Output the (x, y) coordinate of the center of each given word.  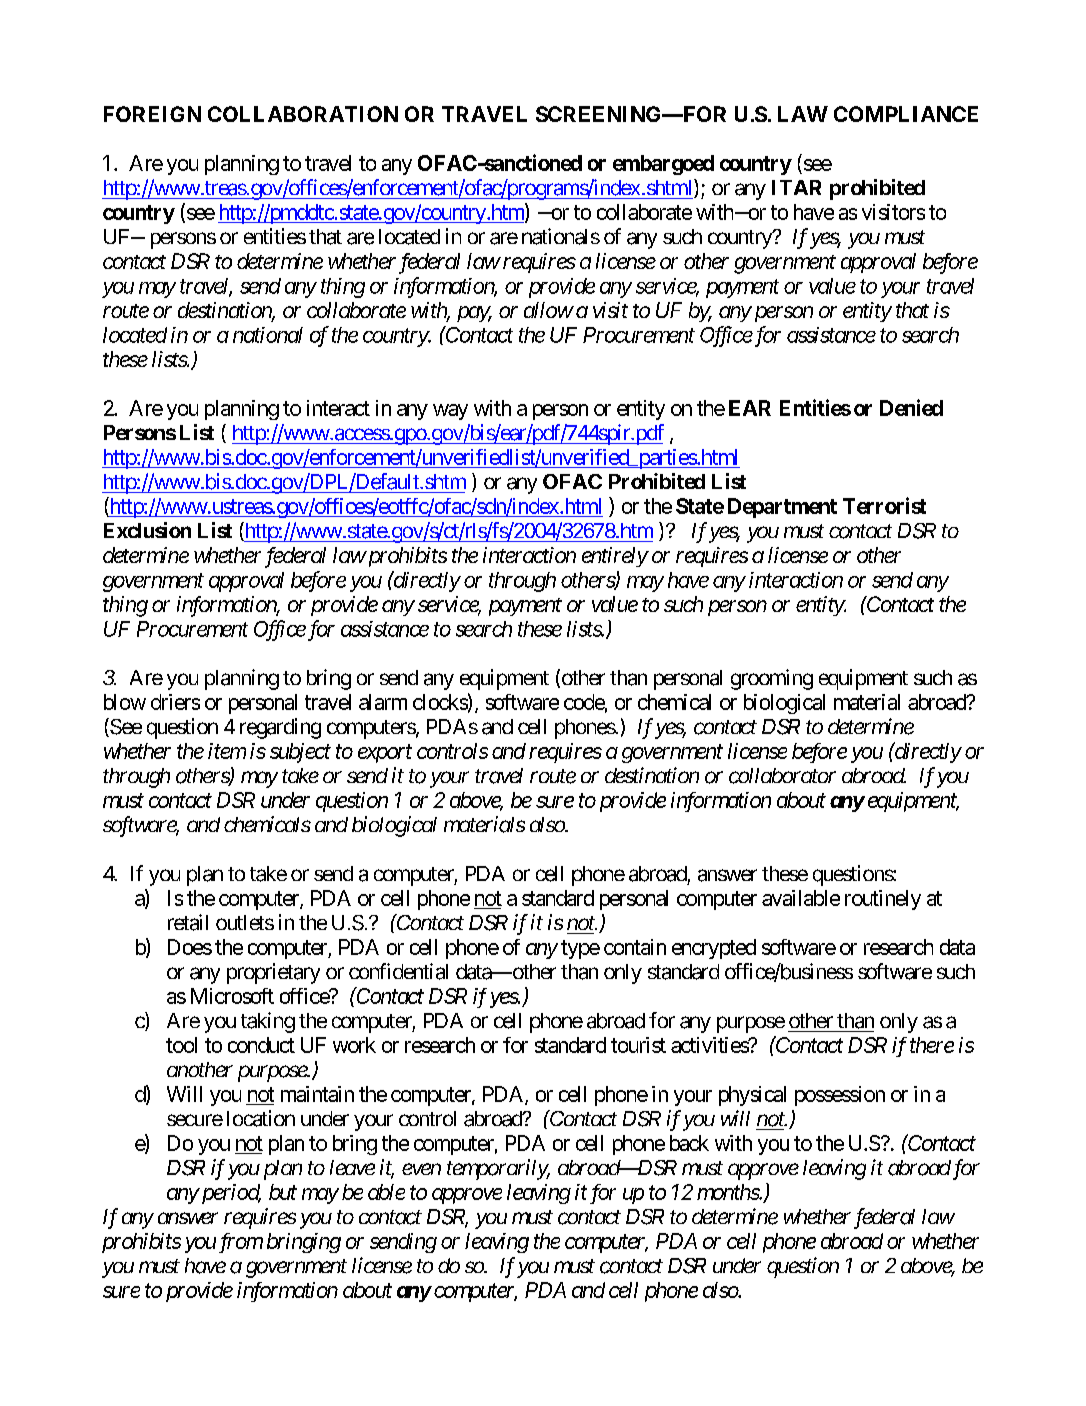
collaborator (782, 776)
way (450, 412)
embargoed (663, 165)
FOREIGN (152, 114)
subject (300, 753)
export (385, 754)
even (421, 1169)
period (229, 1194)
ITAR (796, 187)
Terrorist (884, 505)
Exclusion (147, 530)
